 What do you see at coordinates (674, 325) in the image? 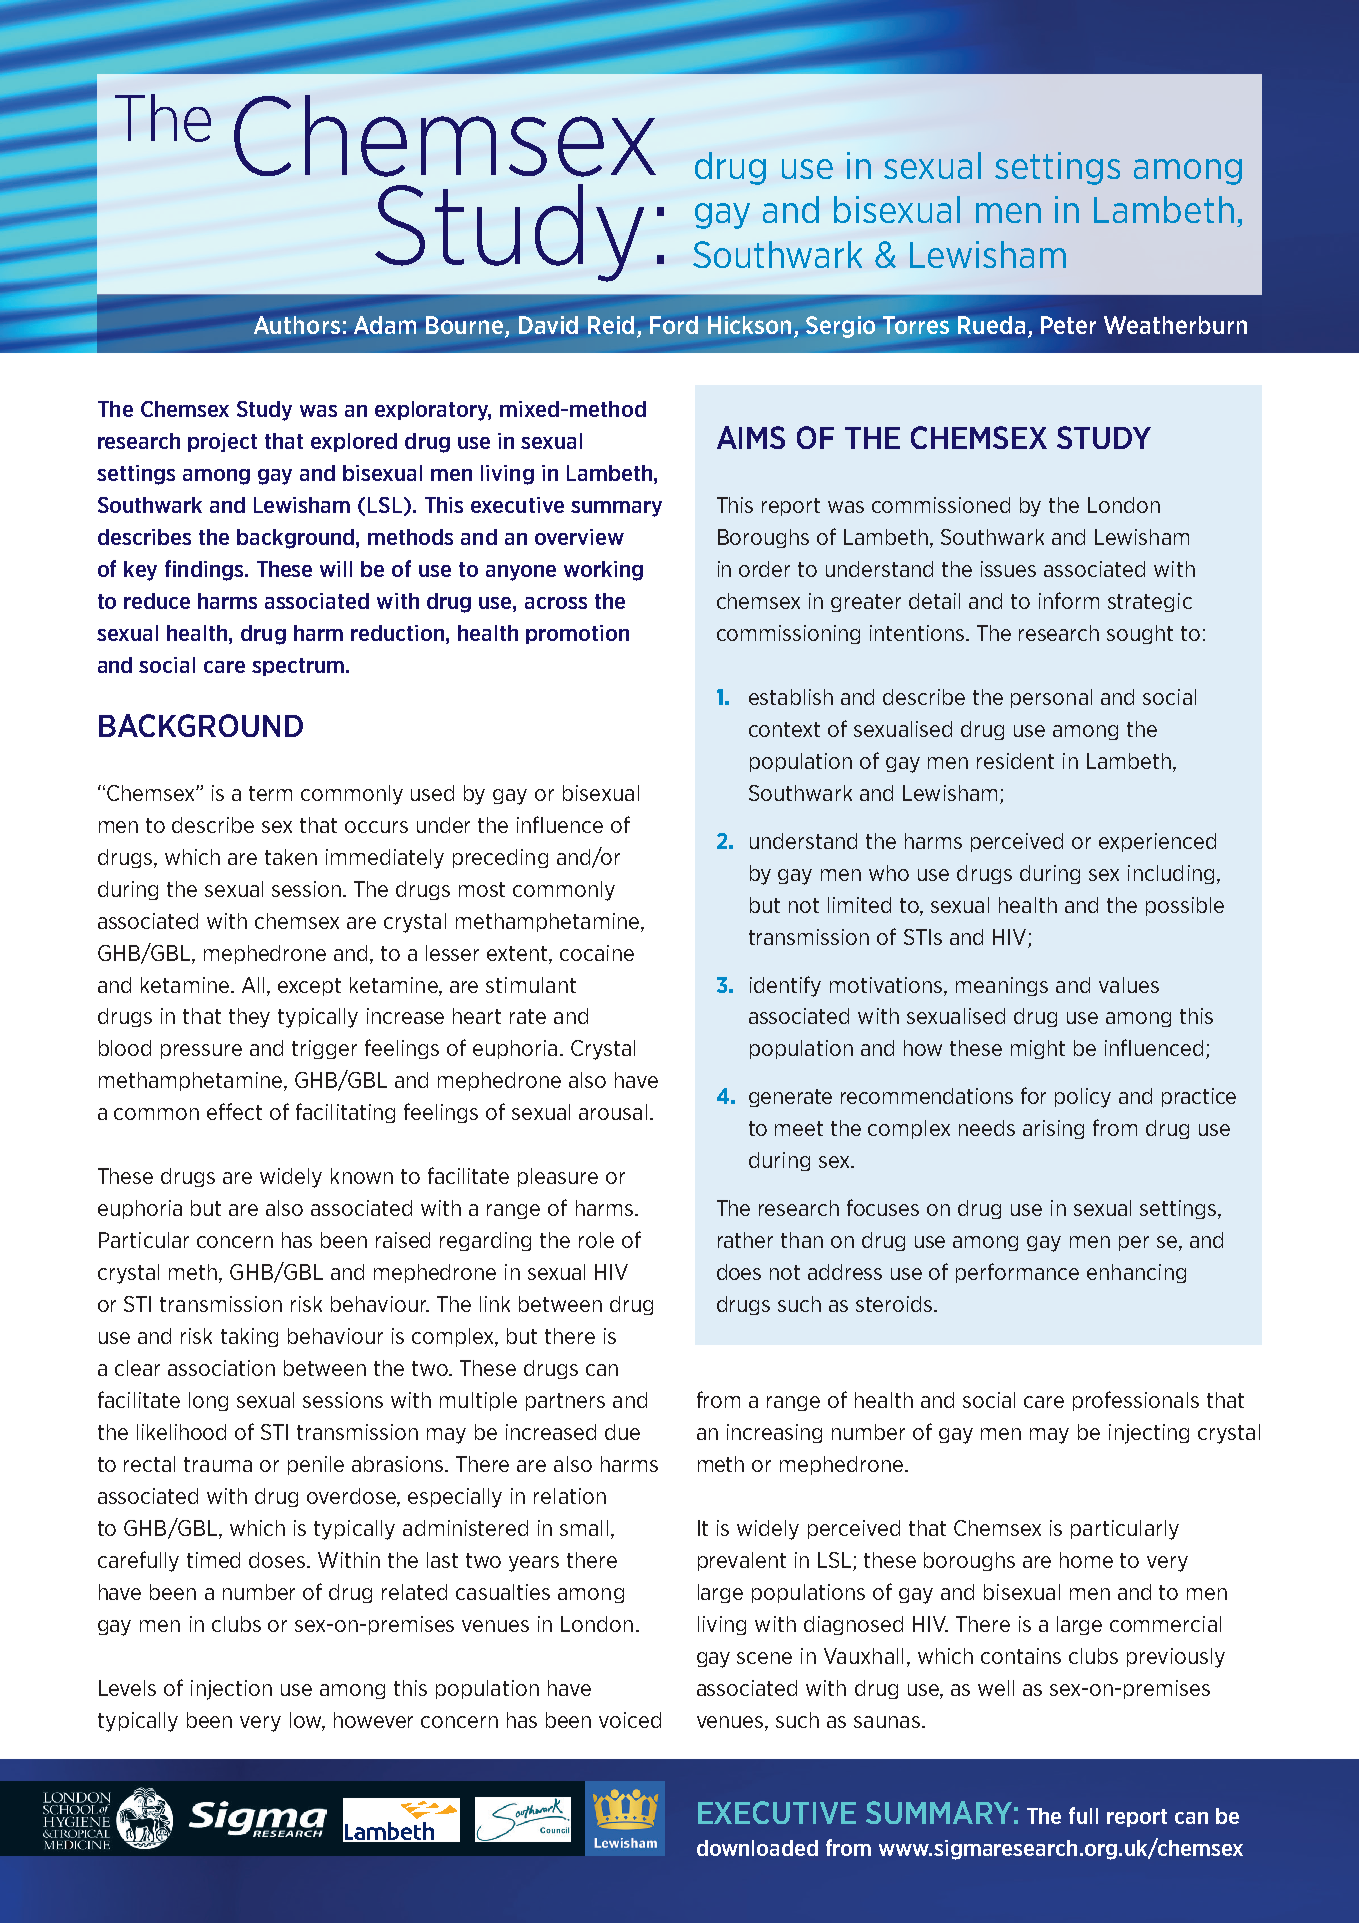
I see `Ford` at bounding box center [674, 325].
